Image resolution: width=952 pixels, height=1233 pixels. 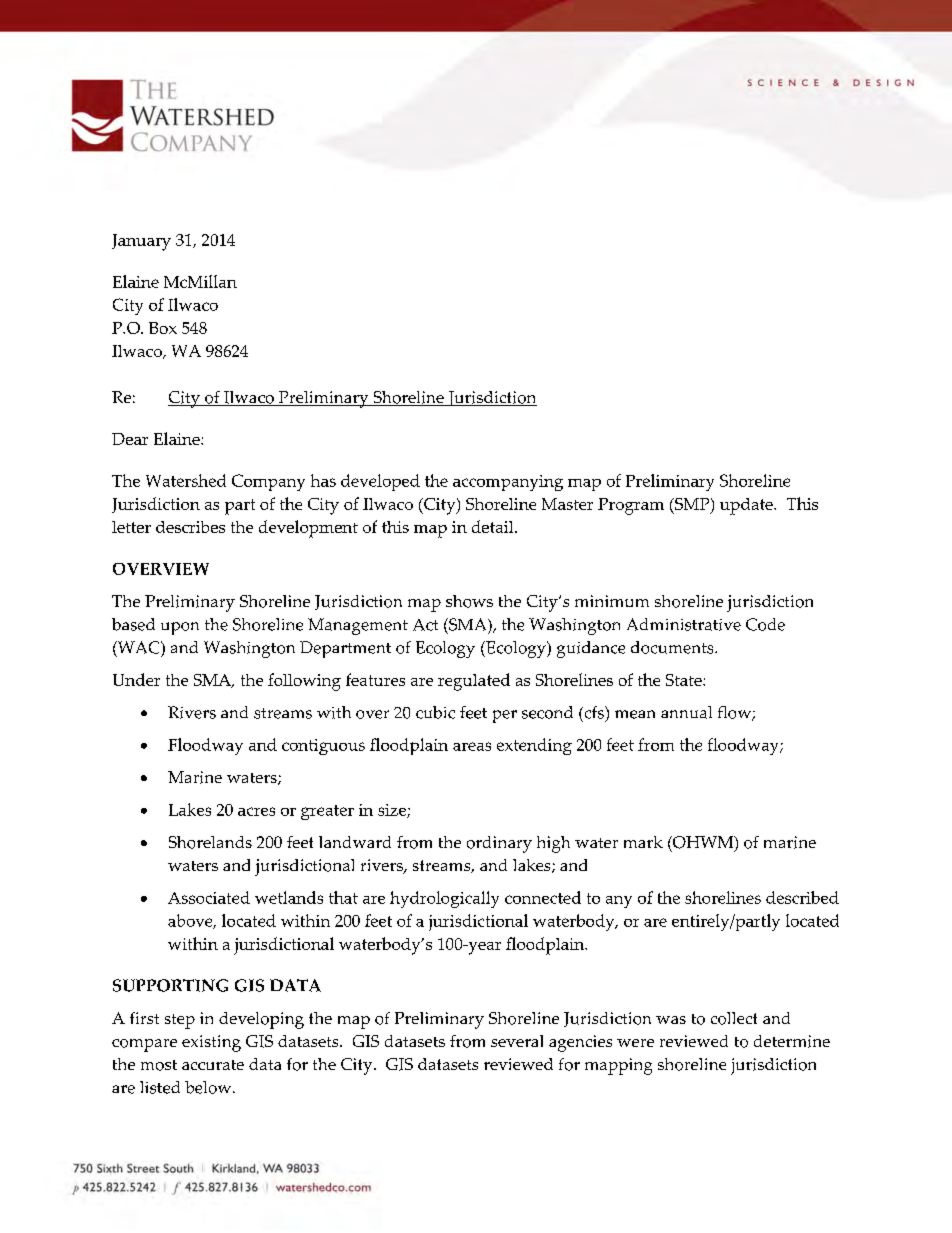 What do you see at coordinates (130, 439) in the image?
I see `Dear` at bounding box center [130, 439].
